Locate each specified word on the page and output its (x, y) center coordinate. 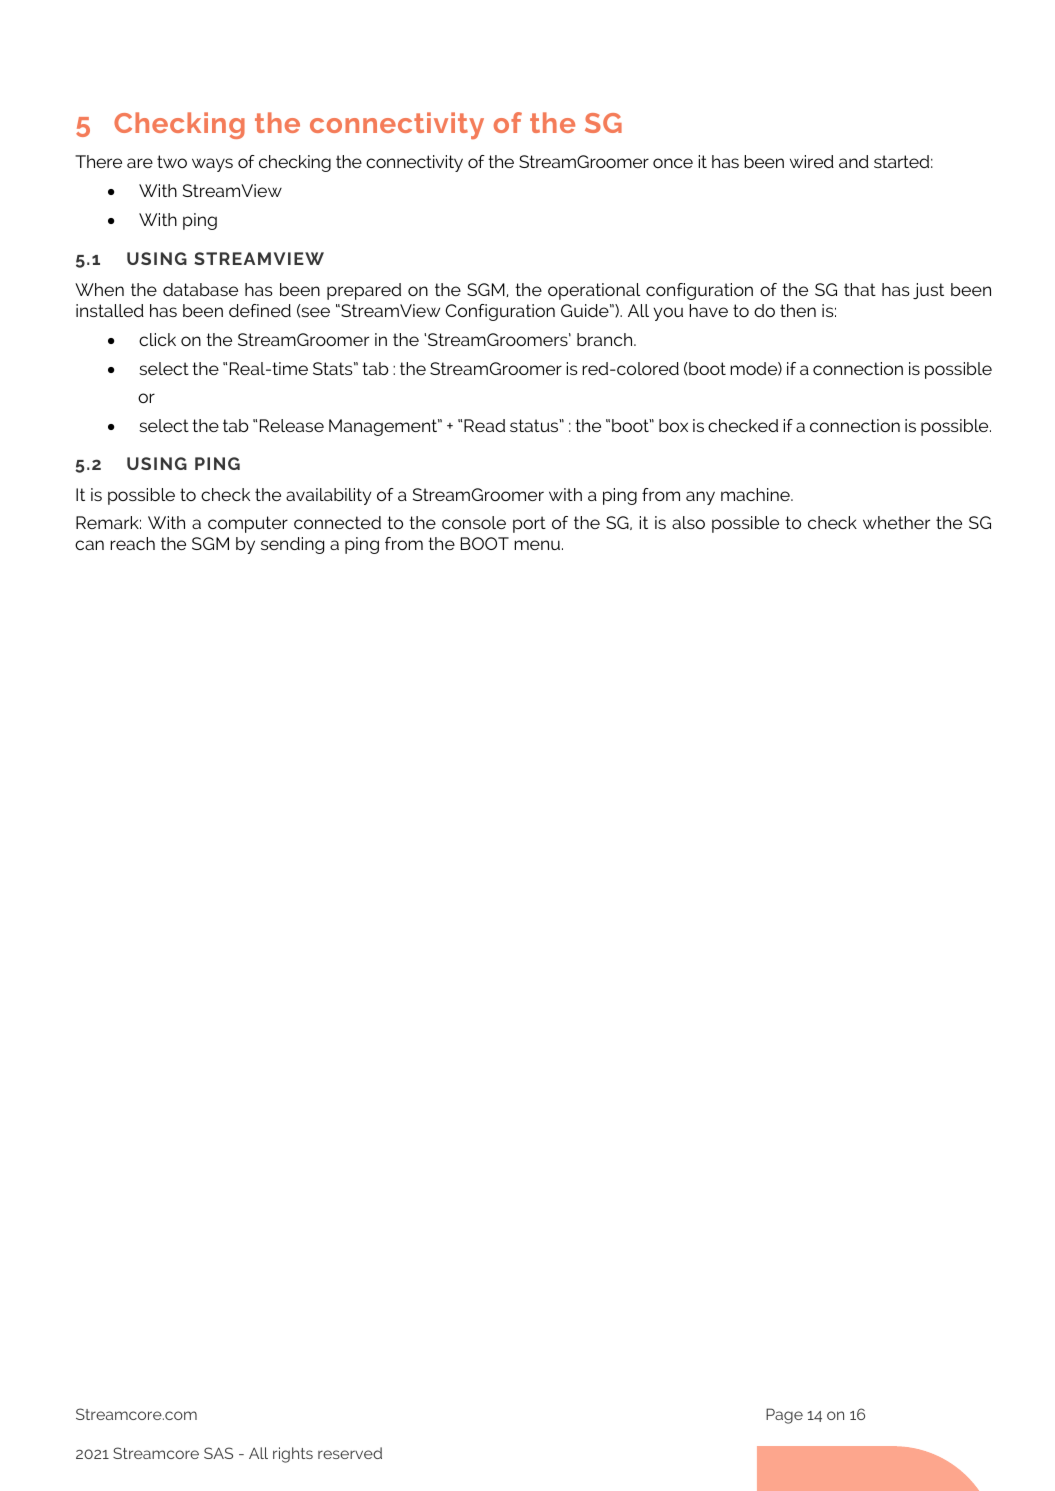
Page (784, 1416)
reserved (350, 1453)
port (529, 524)
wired (812, 161)
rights (293, 1455)
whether (896, 522)
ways (212, 165)
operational (594, 291)
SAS (218, 1453)
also (688, 522)
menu (537, 545)
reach (132, 543)
